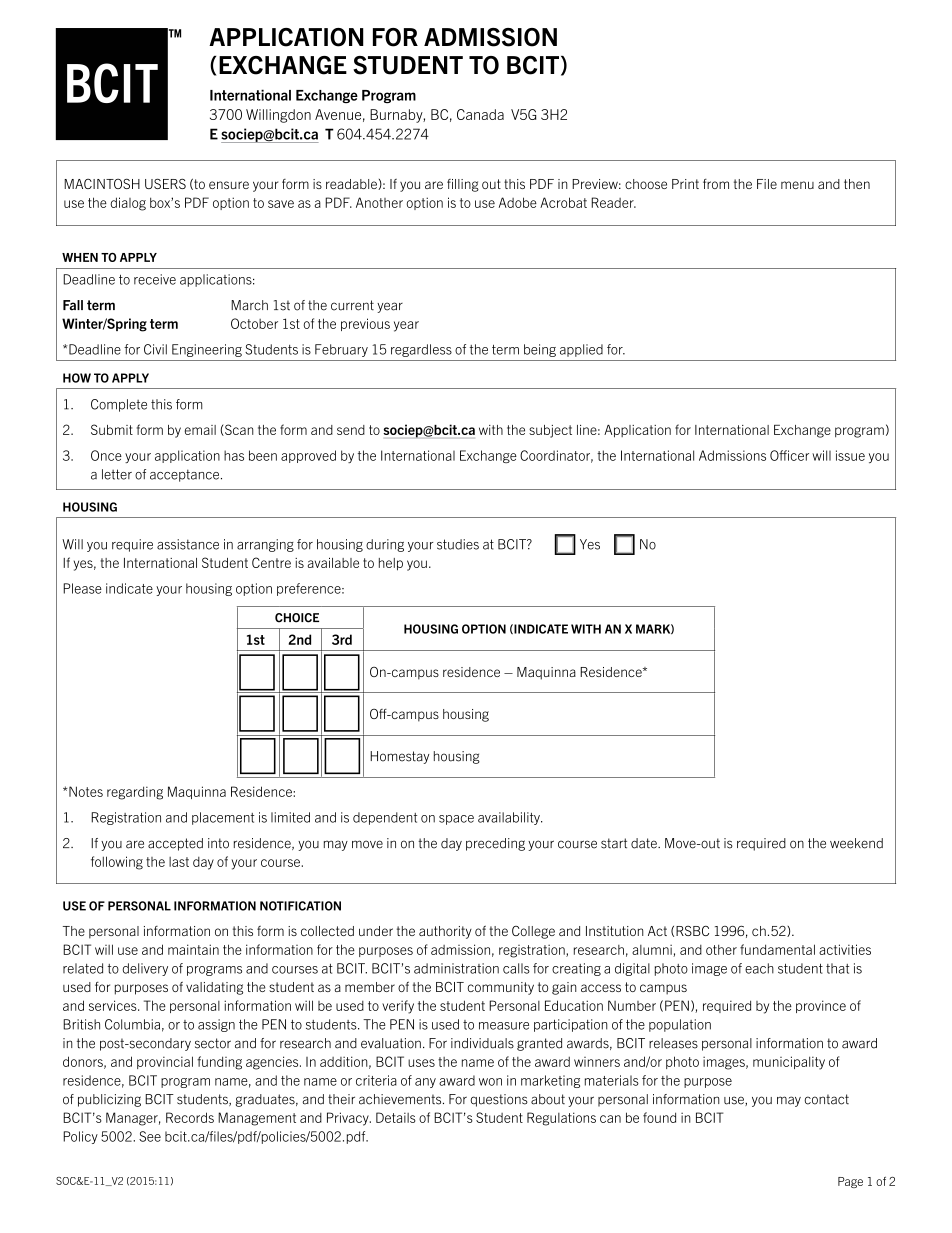  What do you see at coordinates (499, 1100) in the screenshot?
I see `questions` at bounding box center [499, 1100].
